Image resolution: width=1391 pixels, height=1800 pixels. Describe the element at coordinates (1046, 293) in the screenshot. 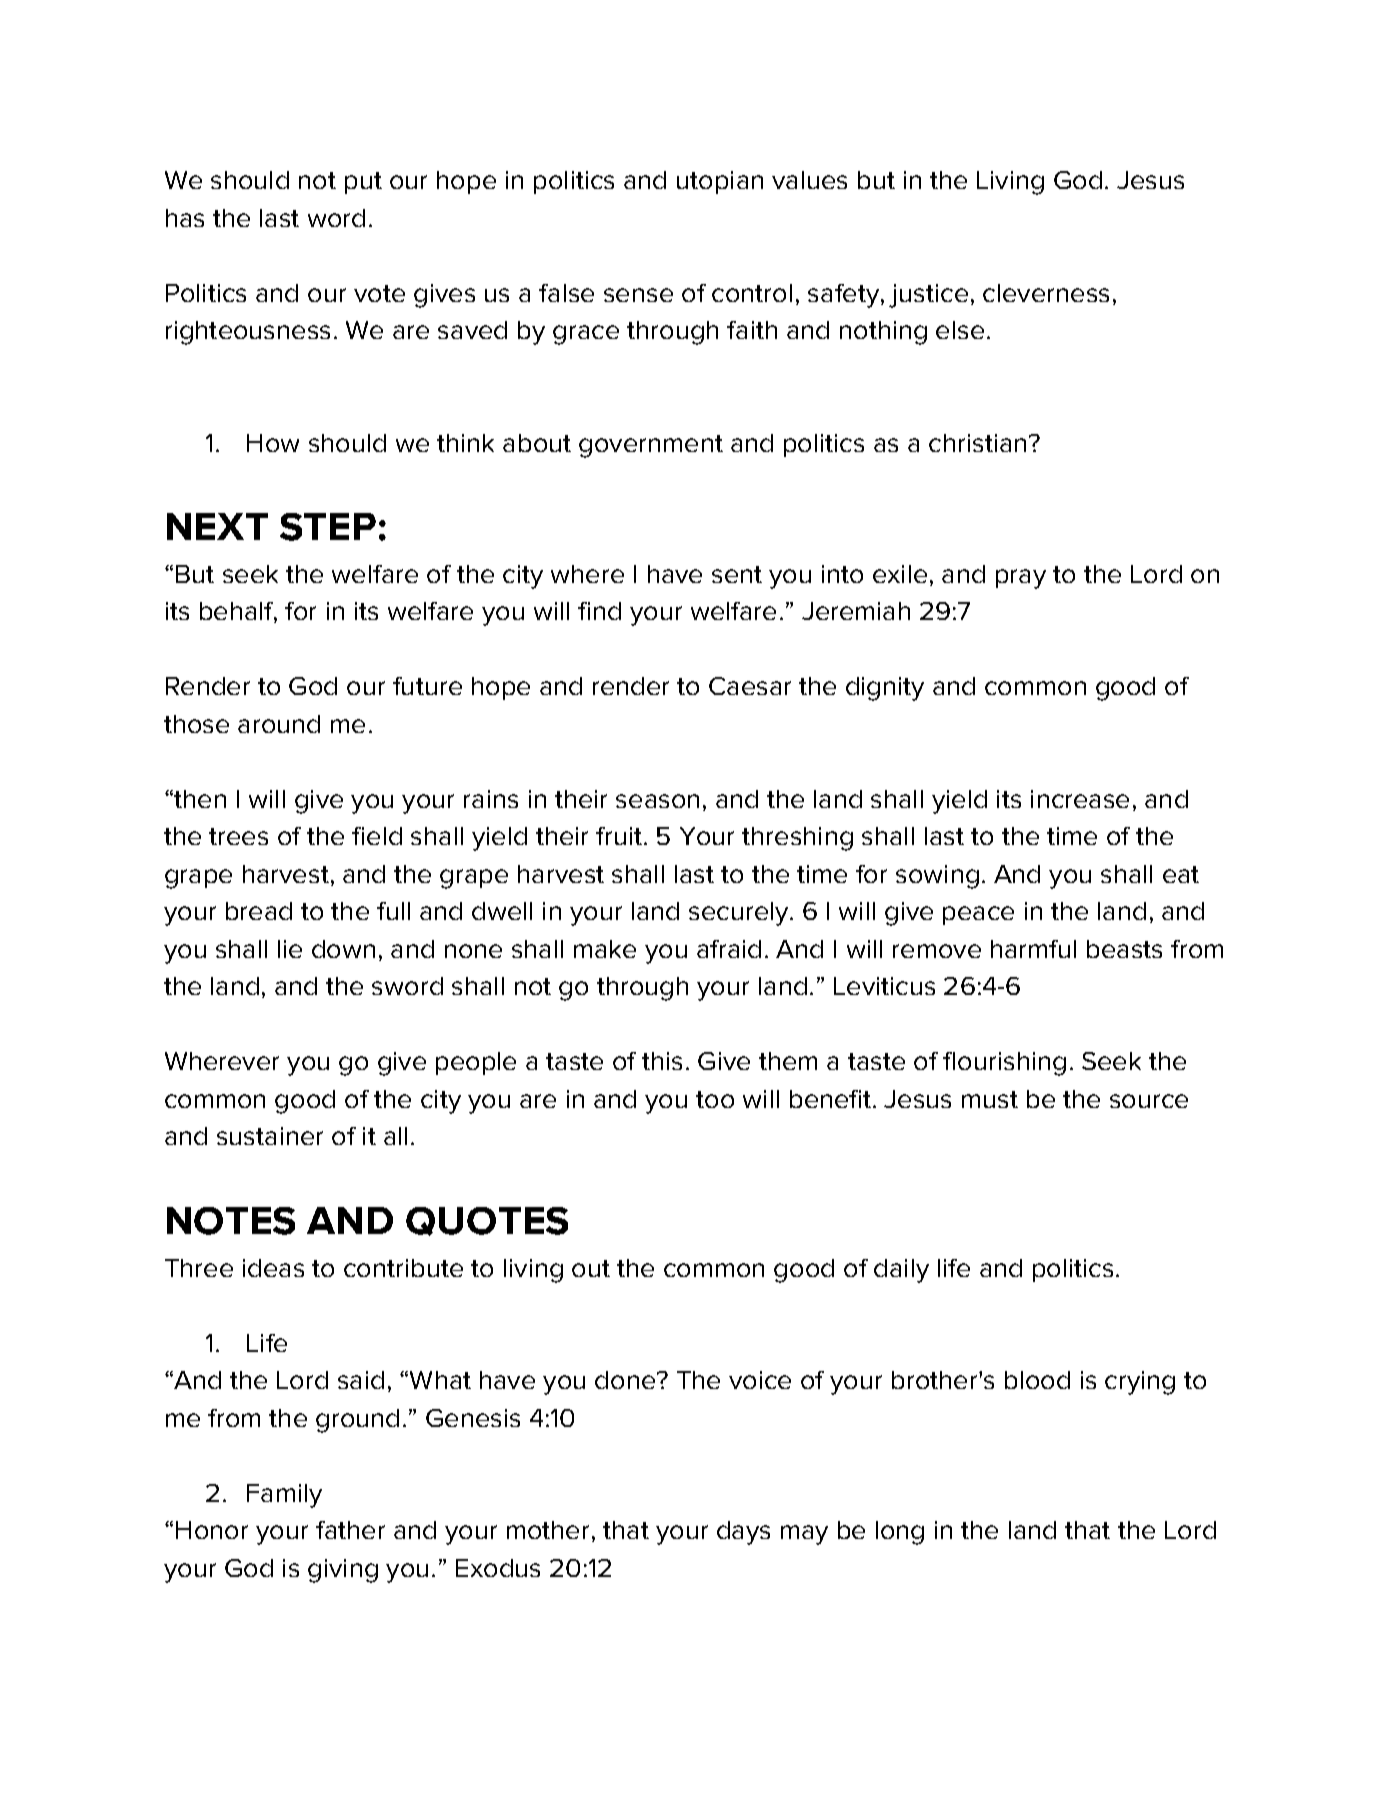

I see `cleverness` at that location.
